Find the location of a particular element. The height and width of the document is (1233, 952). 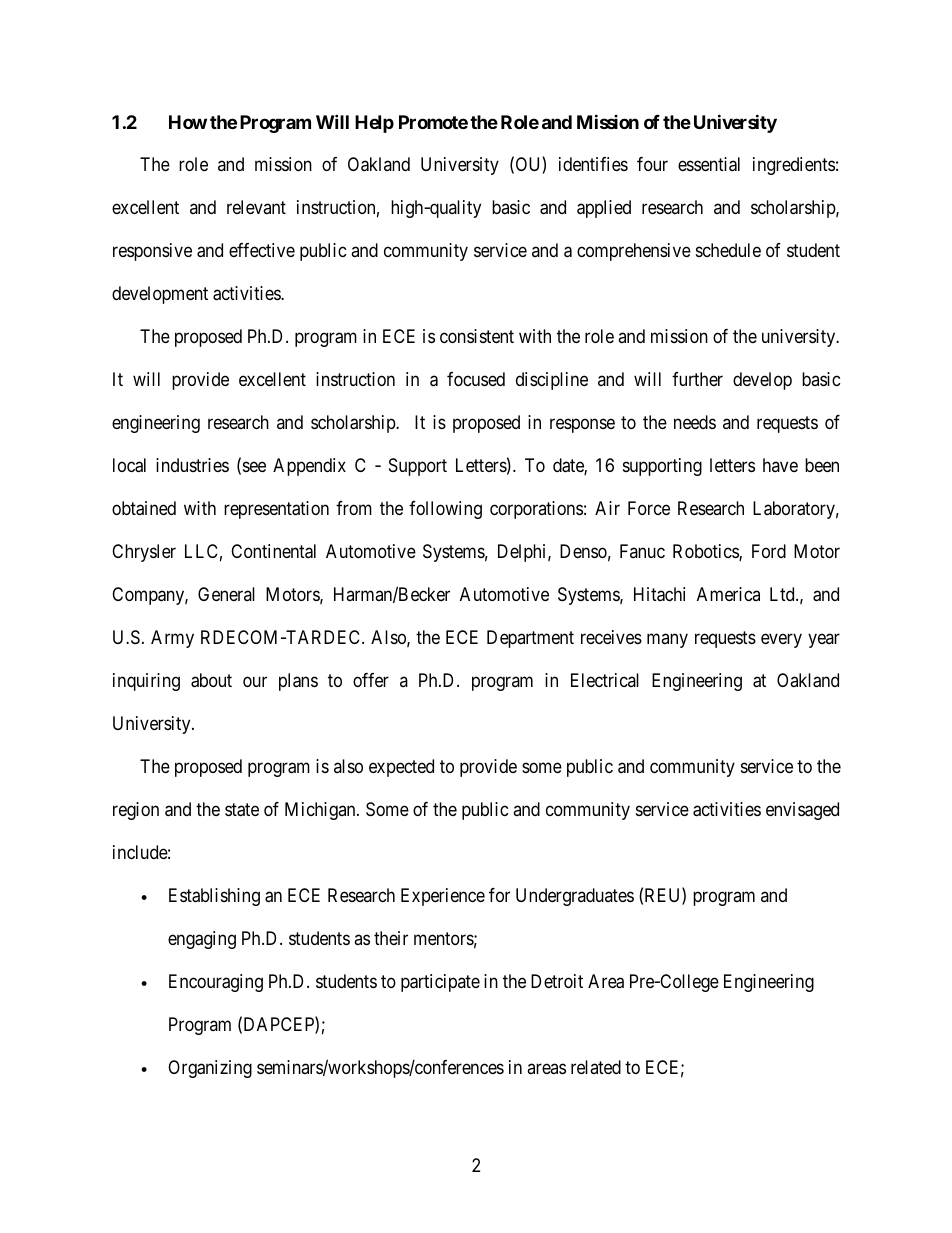

industries is located at coordinates (192, 465).
